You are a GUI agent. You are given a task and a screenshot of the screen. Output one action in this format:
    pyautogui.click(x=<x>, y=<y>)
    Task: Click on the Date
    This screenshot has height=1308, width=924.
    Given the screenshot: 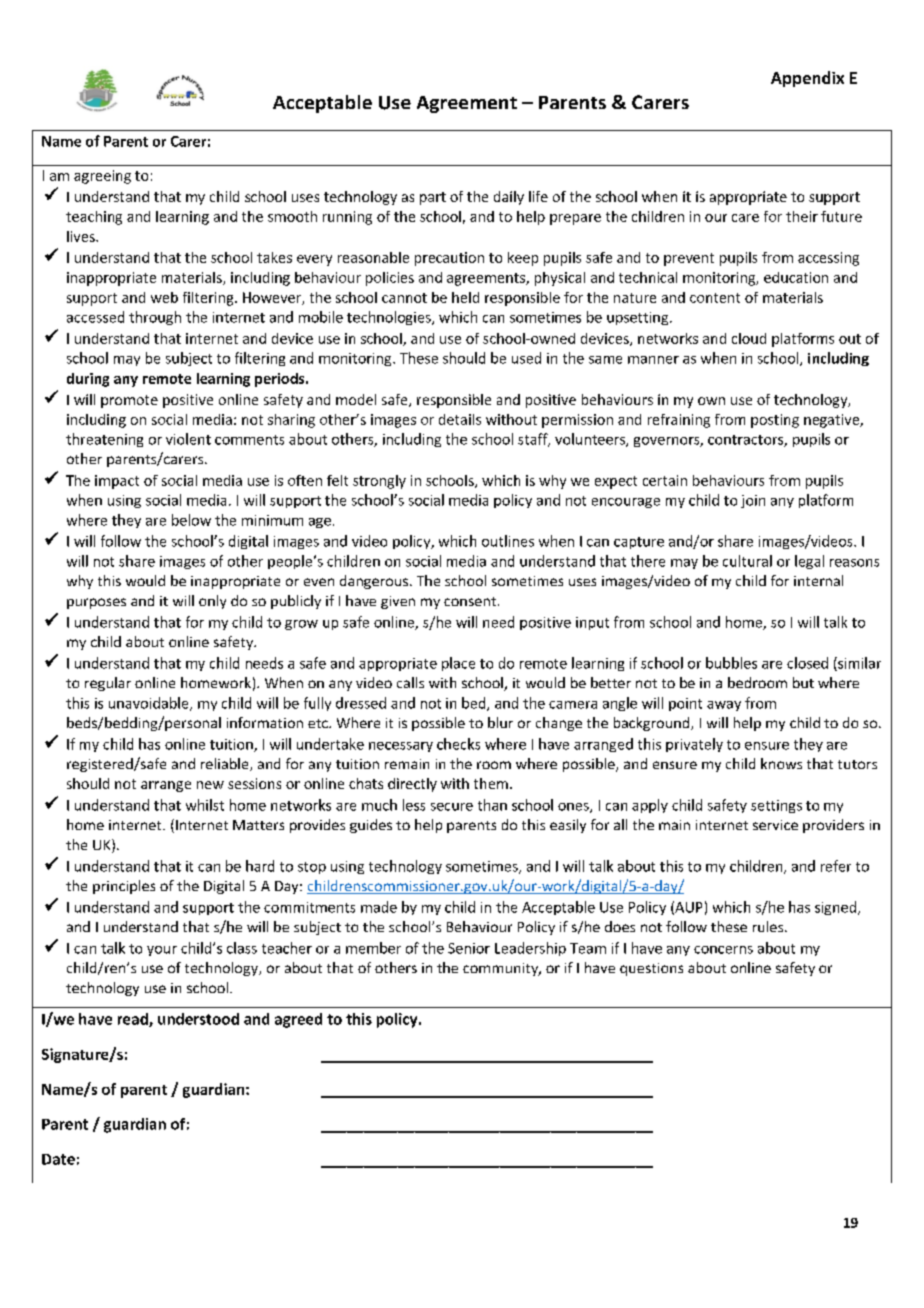 What is the action you would take?
    pyautogui.click(x=58, y=1159)
